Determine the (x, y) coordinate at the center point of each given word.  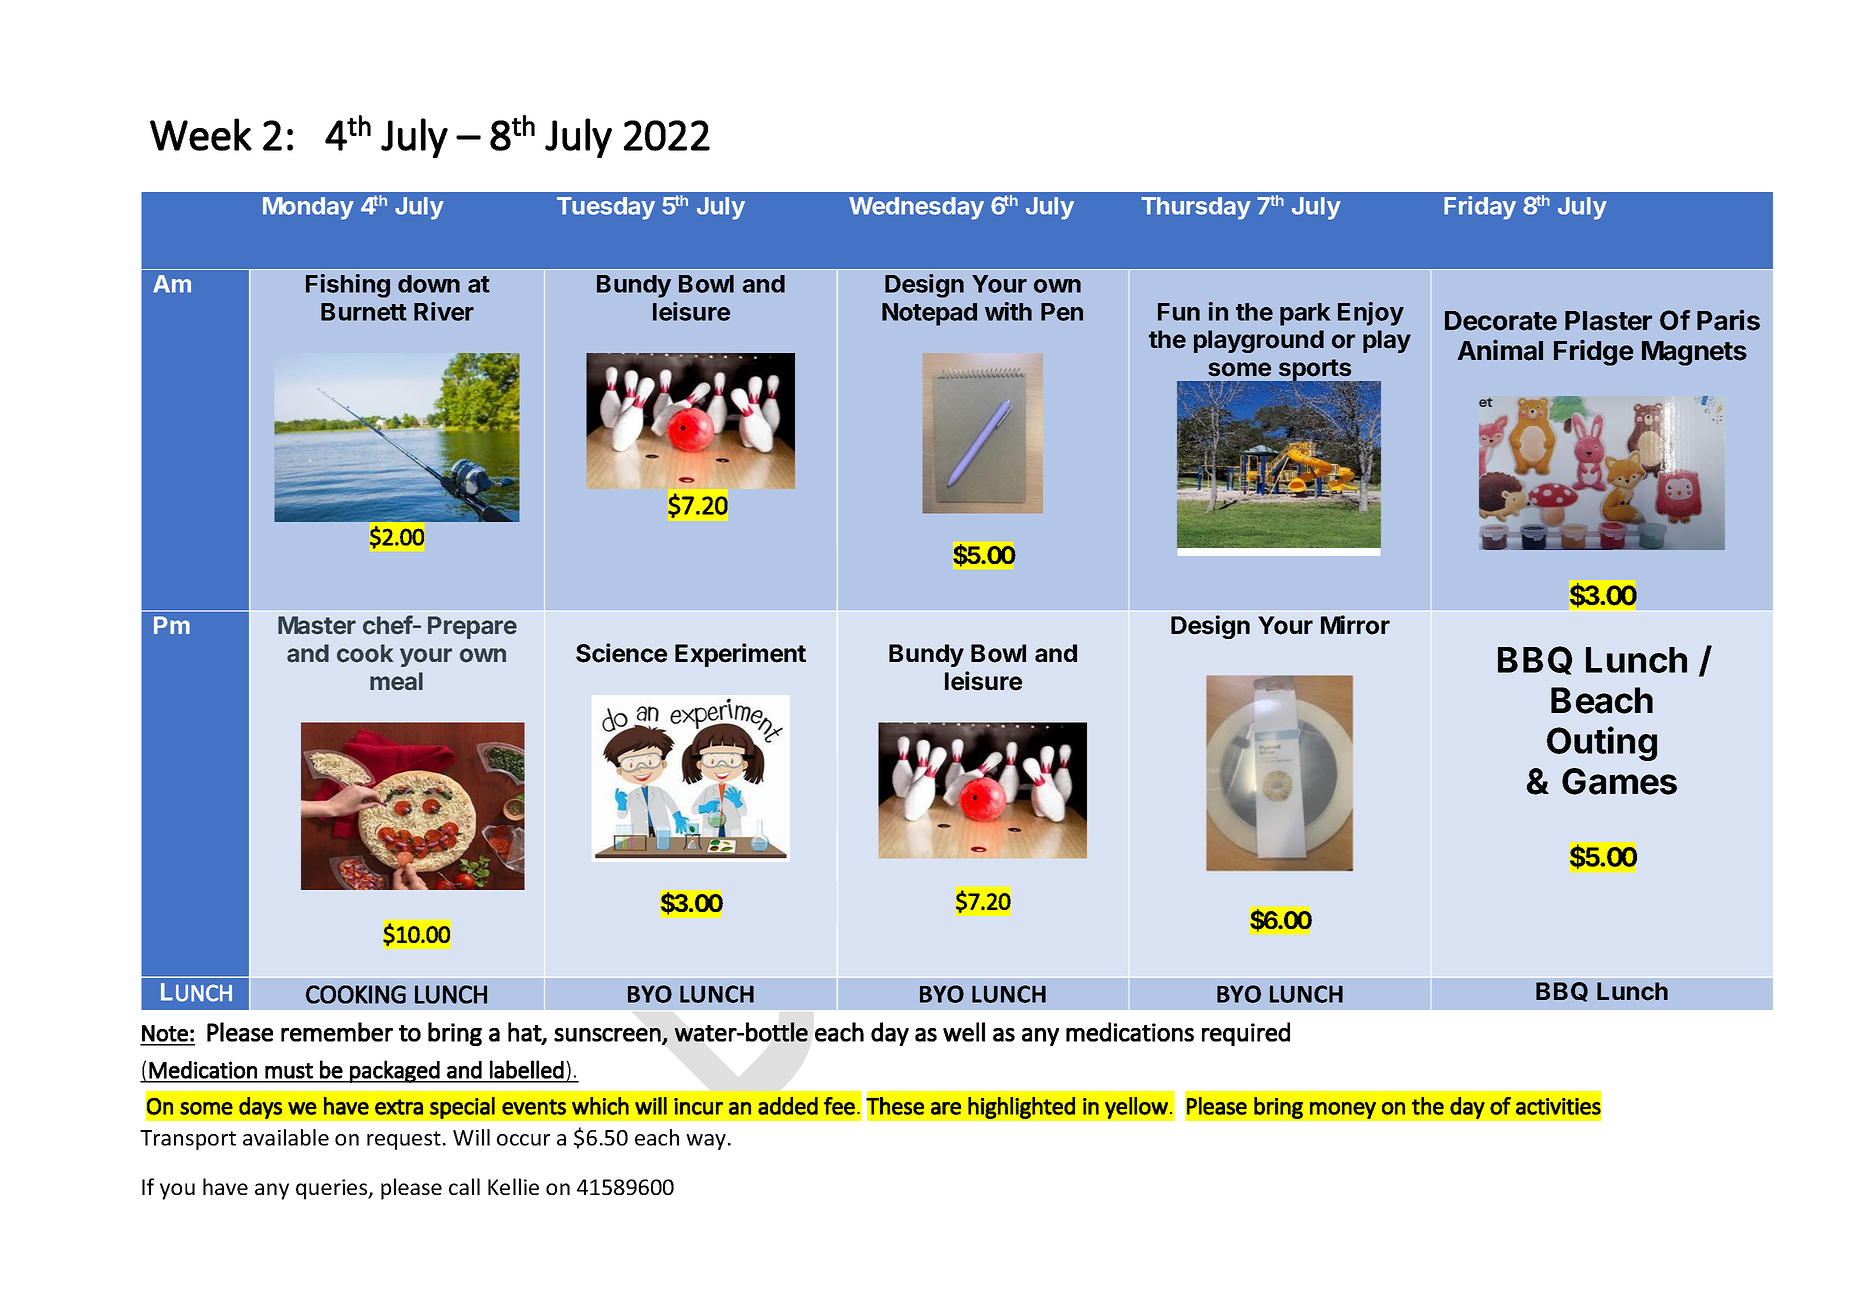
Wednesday (916, 208)
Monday (308, 208)
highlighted (1022, 1108)
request (404, 1140)
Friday (1480, 208)
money (1342, 1110)
